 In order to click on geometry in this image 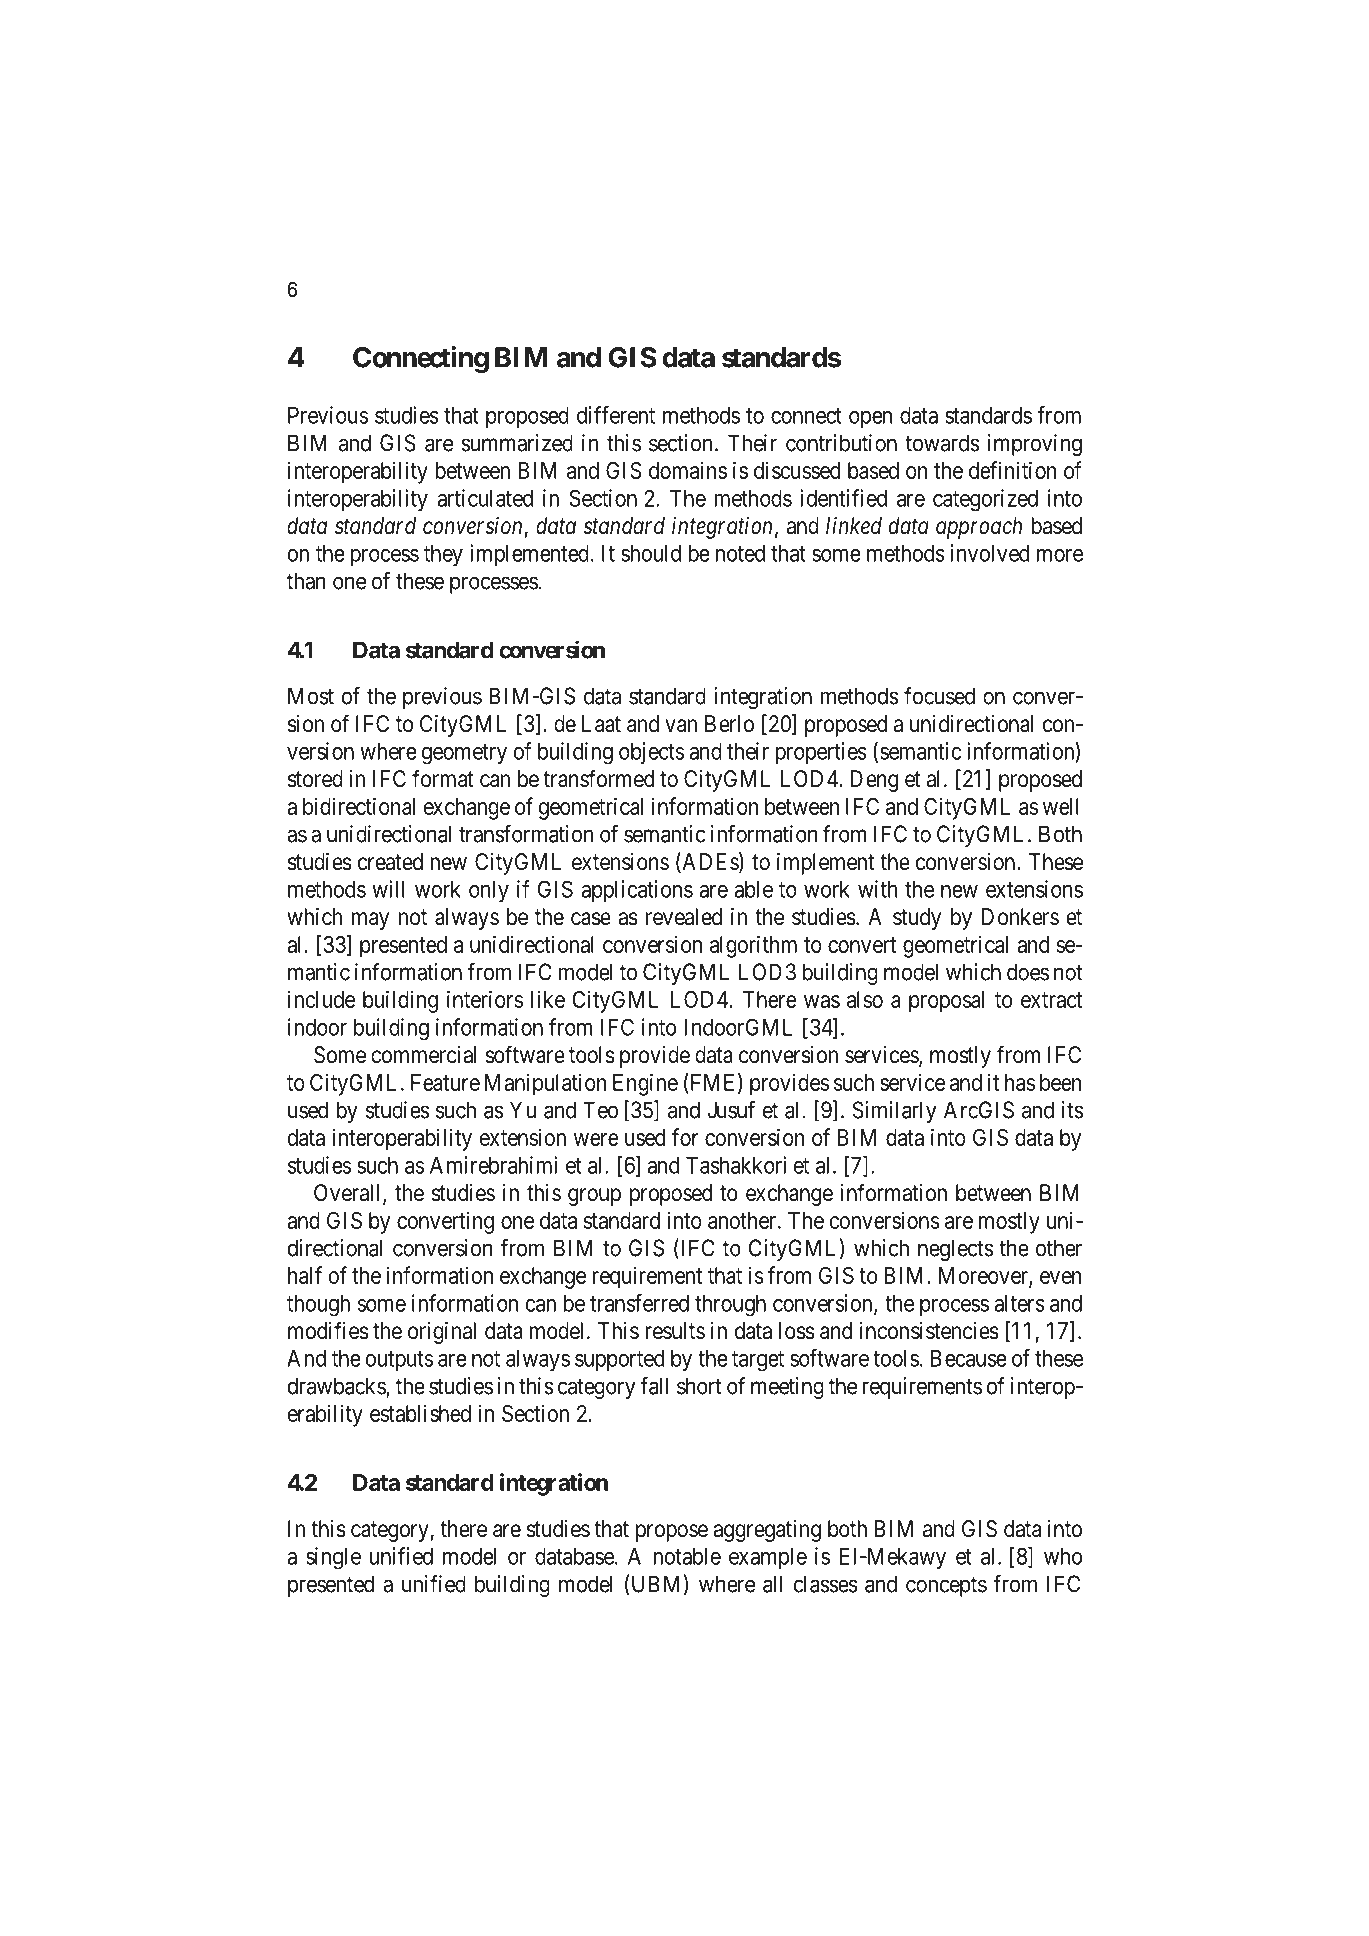, I will do `click(464, 754)`.
